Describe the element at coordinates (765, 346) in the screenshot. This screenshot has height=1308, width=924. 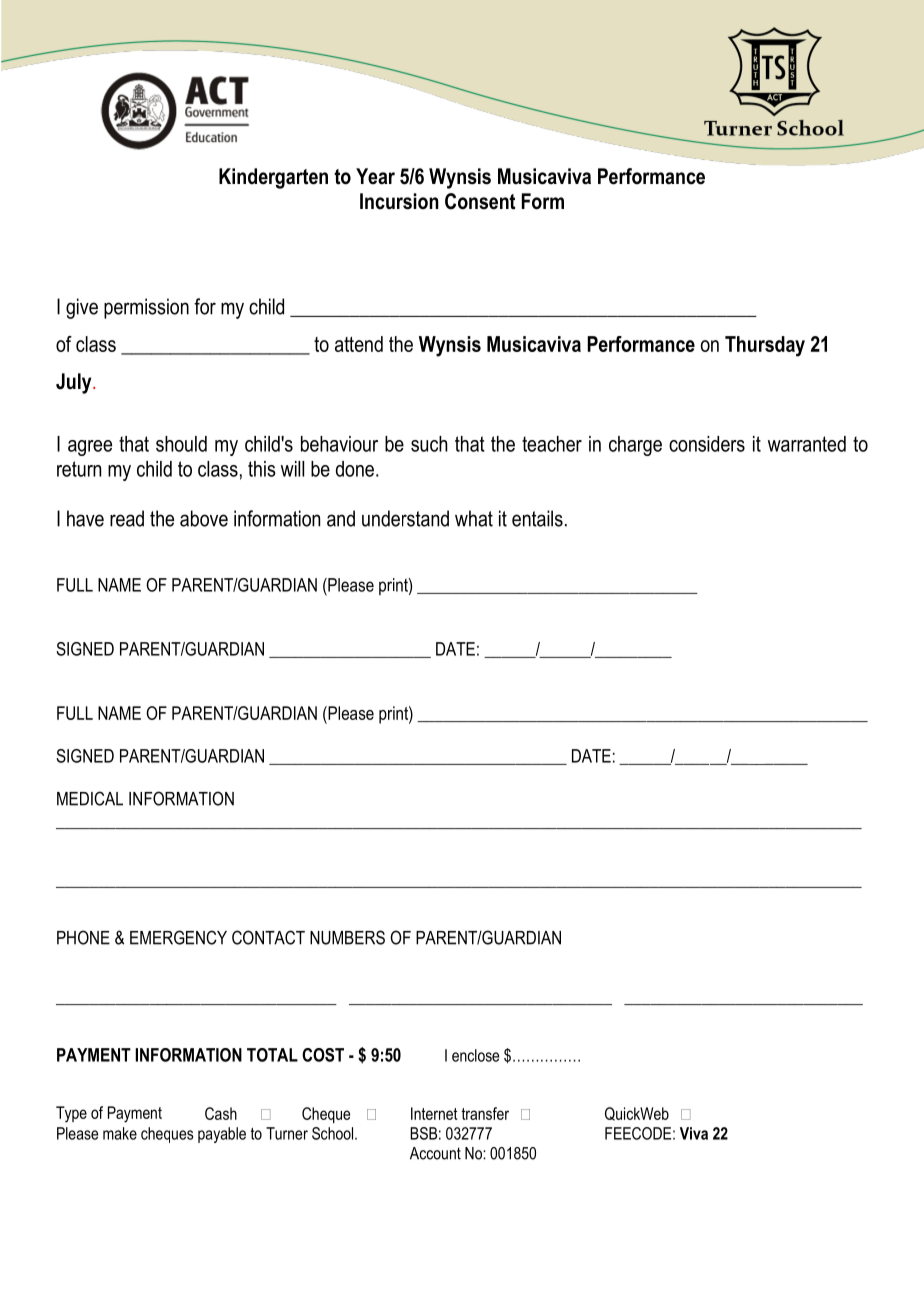
I see `Thursday` at that location.
